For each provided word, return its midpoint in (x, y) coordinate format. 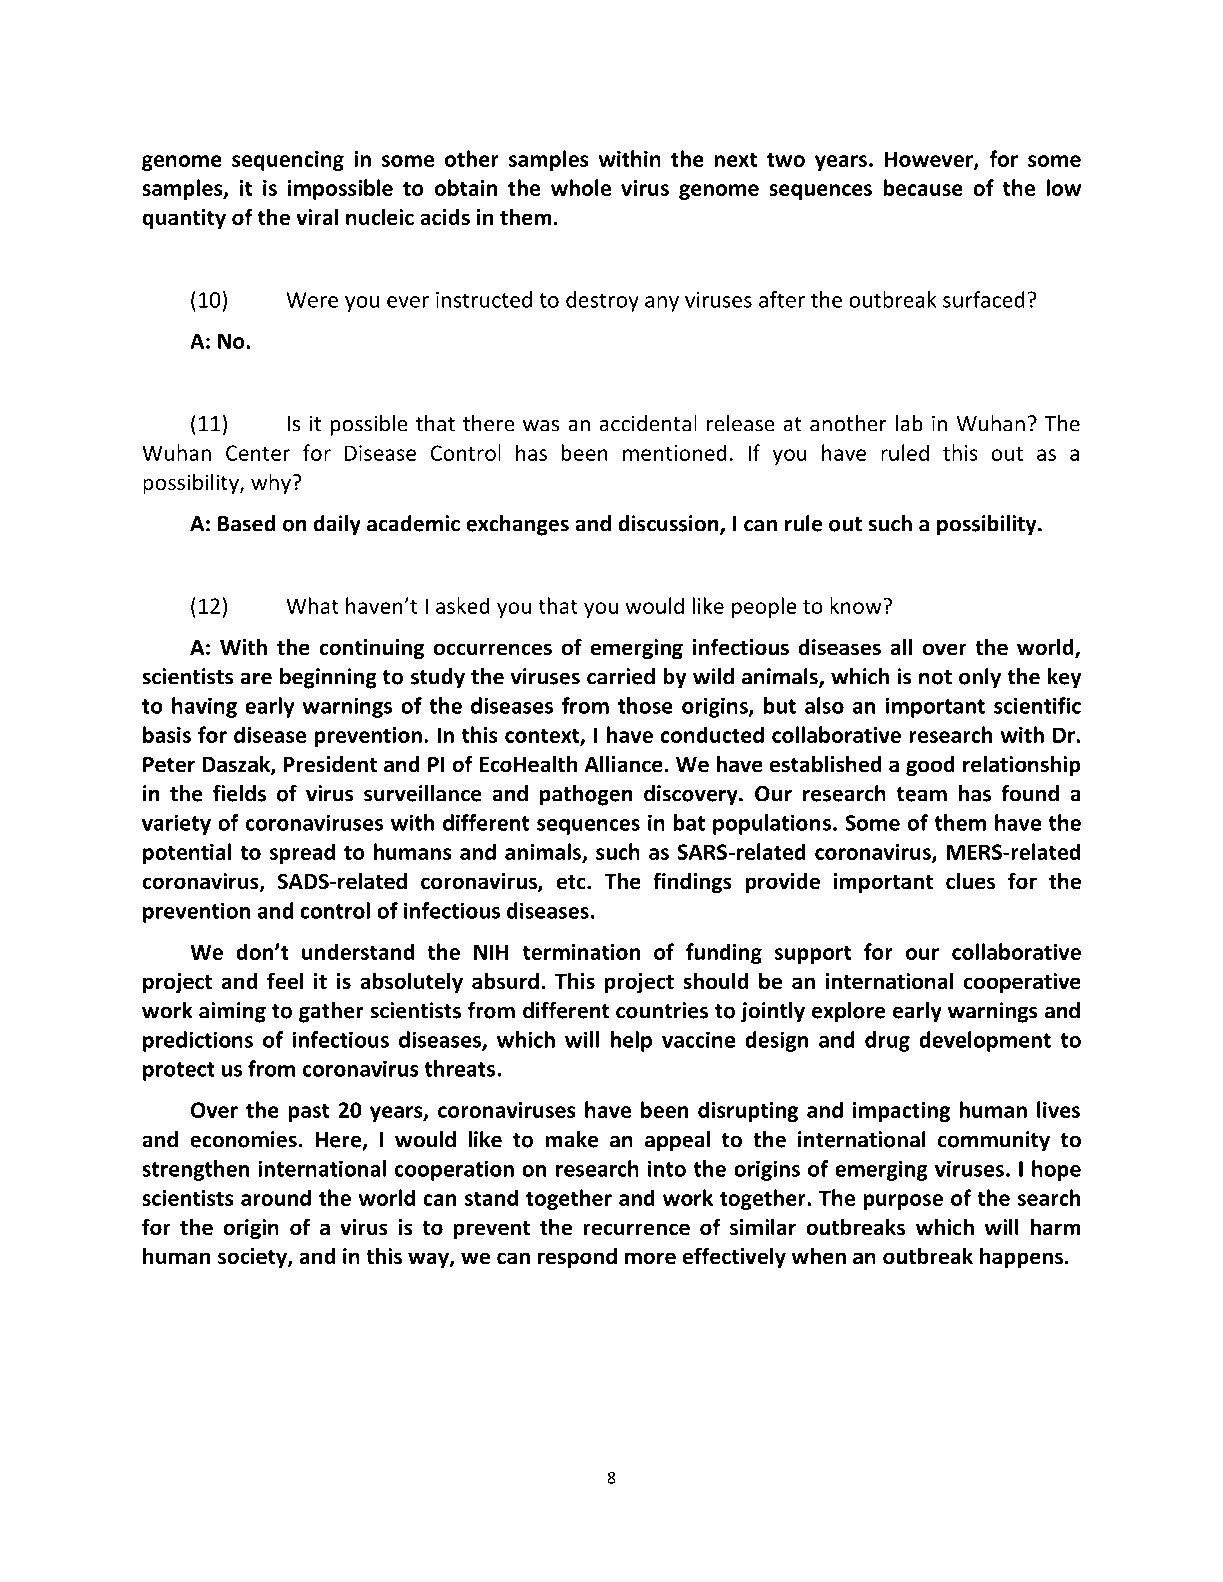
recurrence (636, 1229)
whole (581, 187)
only (980, 678)
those (645, 705)
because (923, 187)
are (256, 678)
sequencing (288, 161)
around (276, 1197)
